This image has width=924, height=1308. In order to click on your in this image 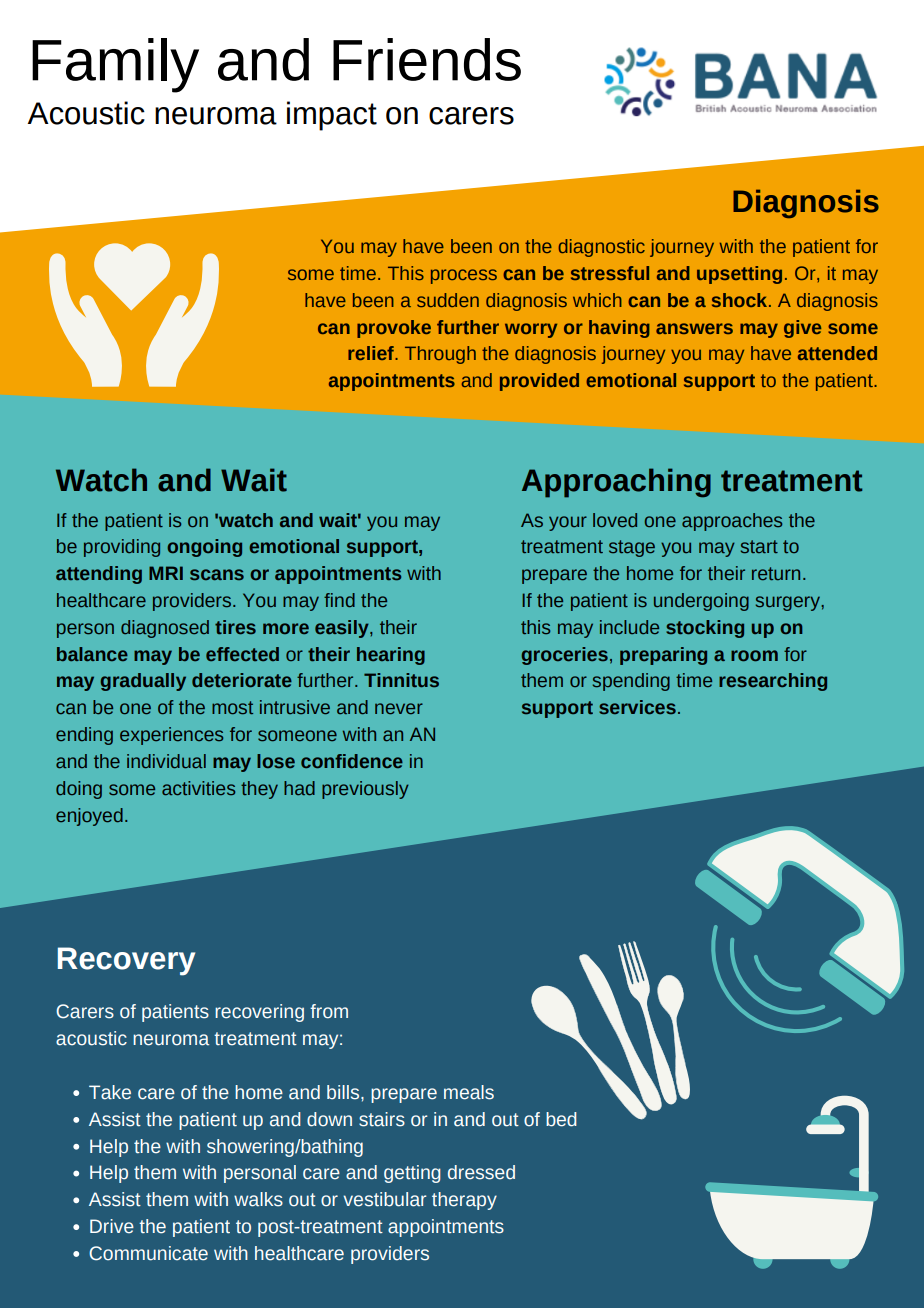, I will do `click(568, 523)`.
